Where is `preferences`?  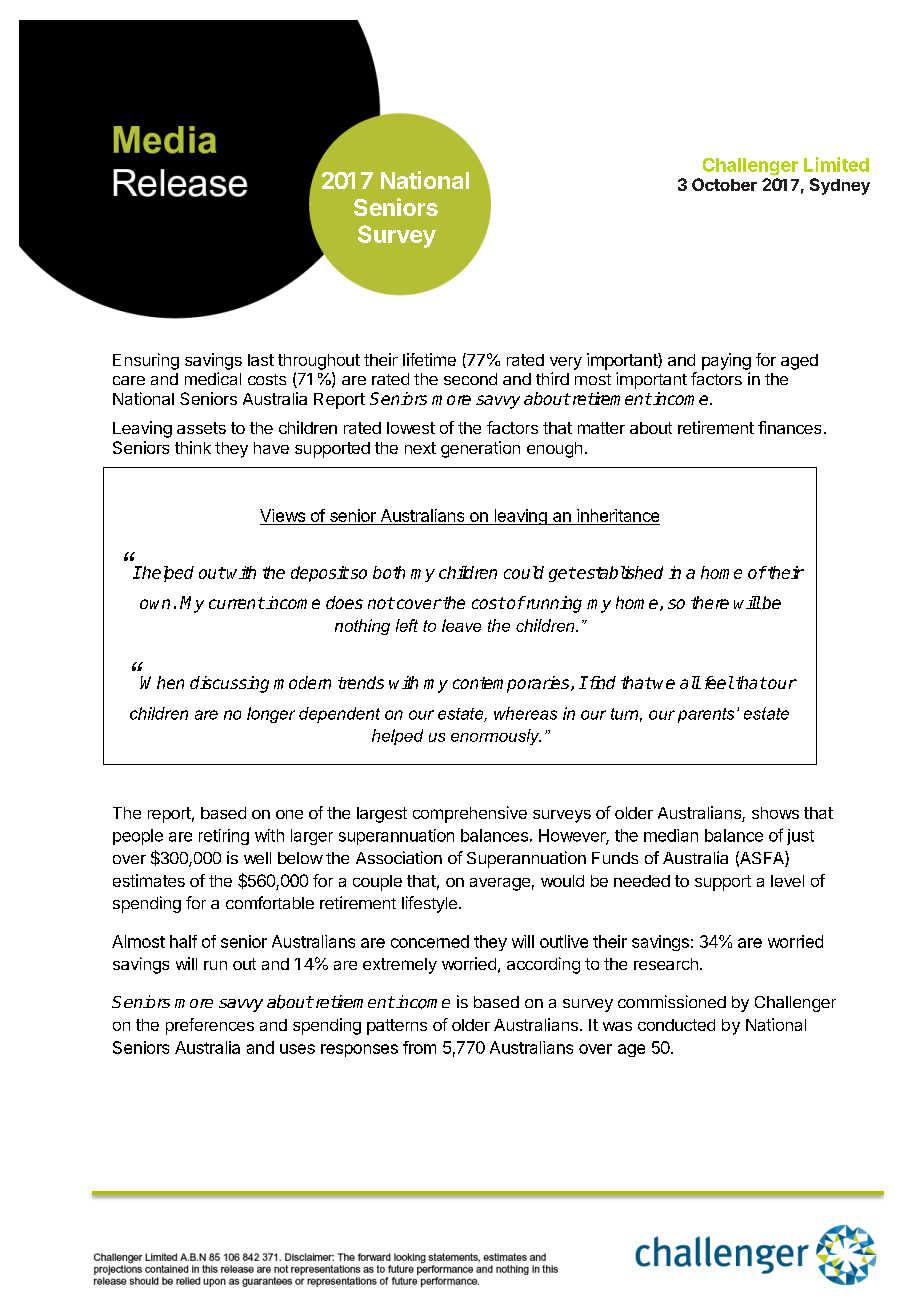
preferences is located at coordinates (210, 1026).
